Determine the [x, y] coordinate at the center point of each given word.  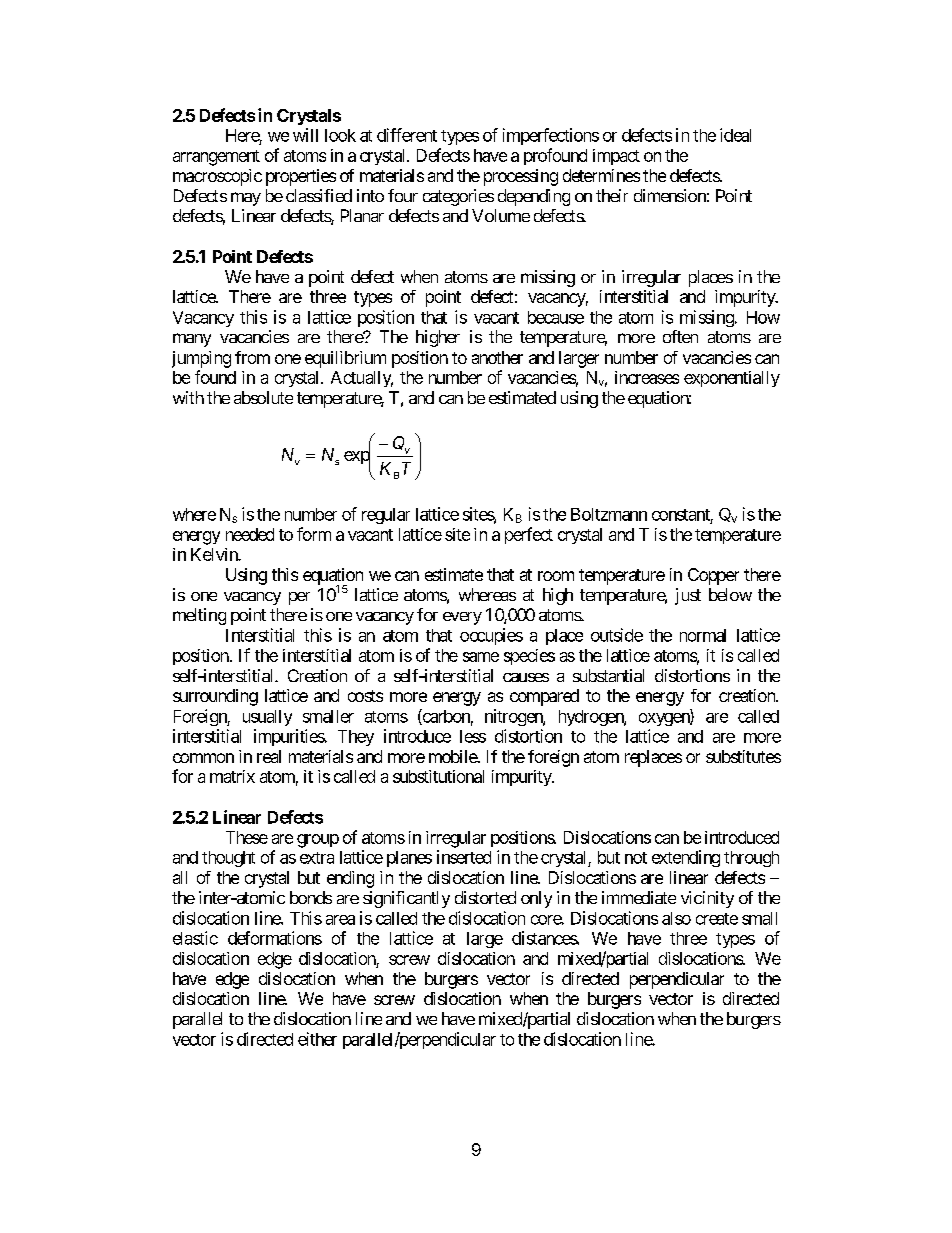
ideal [735, 135]
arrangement [216, 158]
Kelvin [215, 554]
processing [521, 177]
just [688, 596]
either [317, 1039]
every [462, 618]
